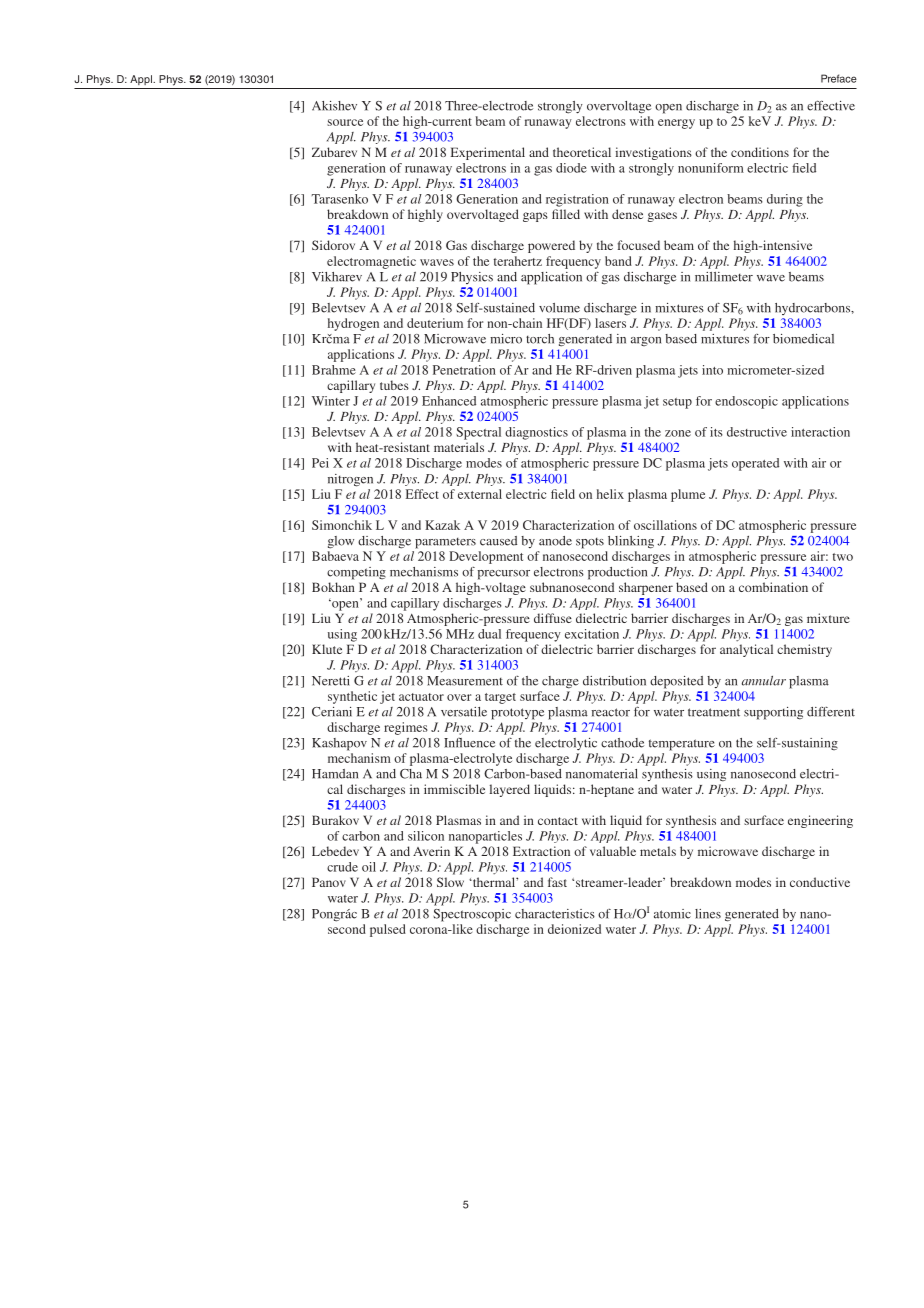 This screenshot has width=924, height=1308. I want to click on theoretical, so click(582, 152).
